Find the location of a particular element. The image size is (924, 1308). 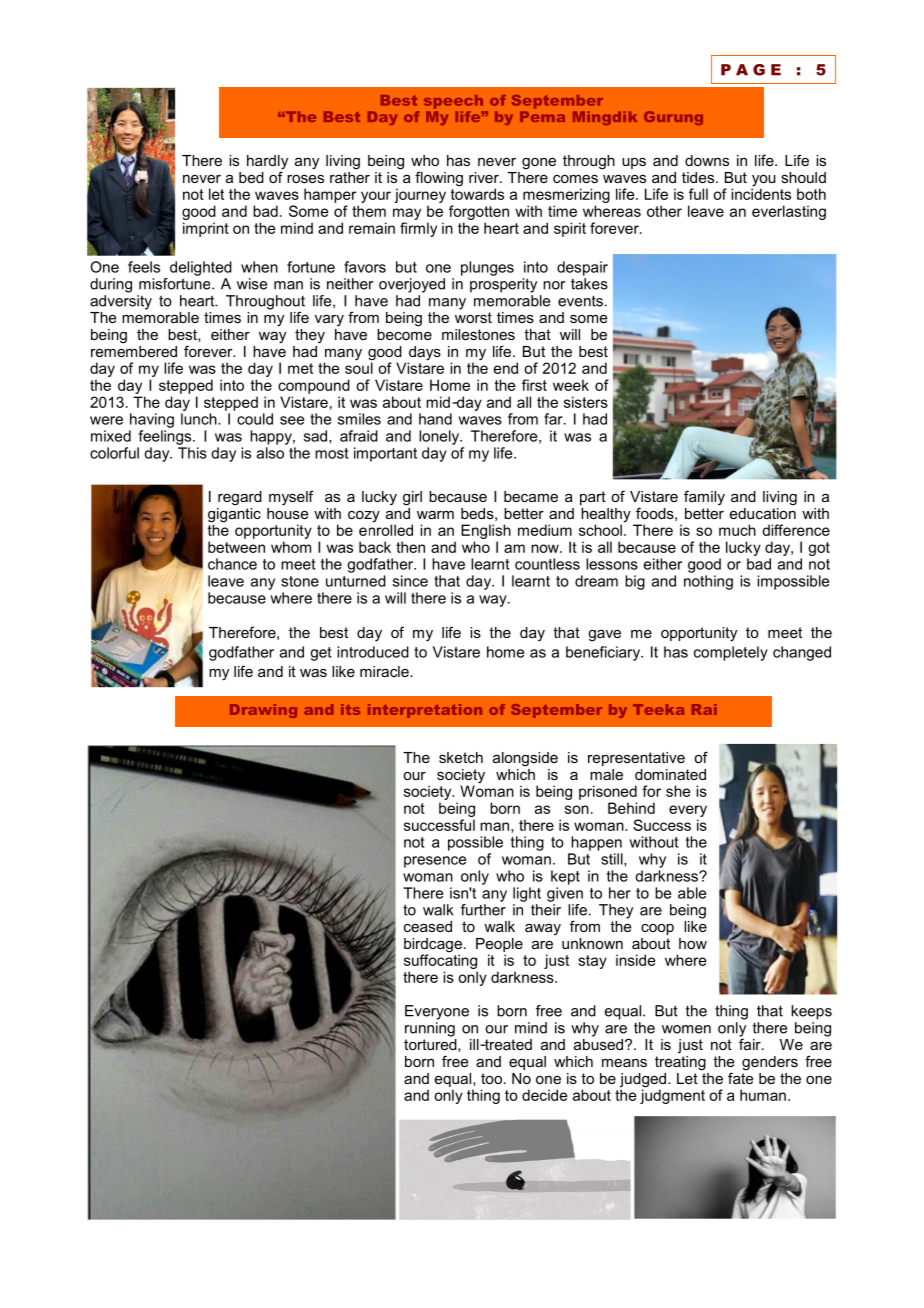

Drawing is located at coordinates (263, 711).
